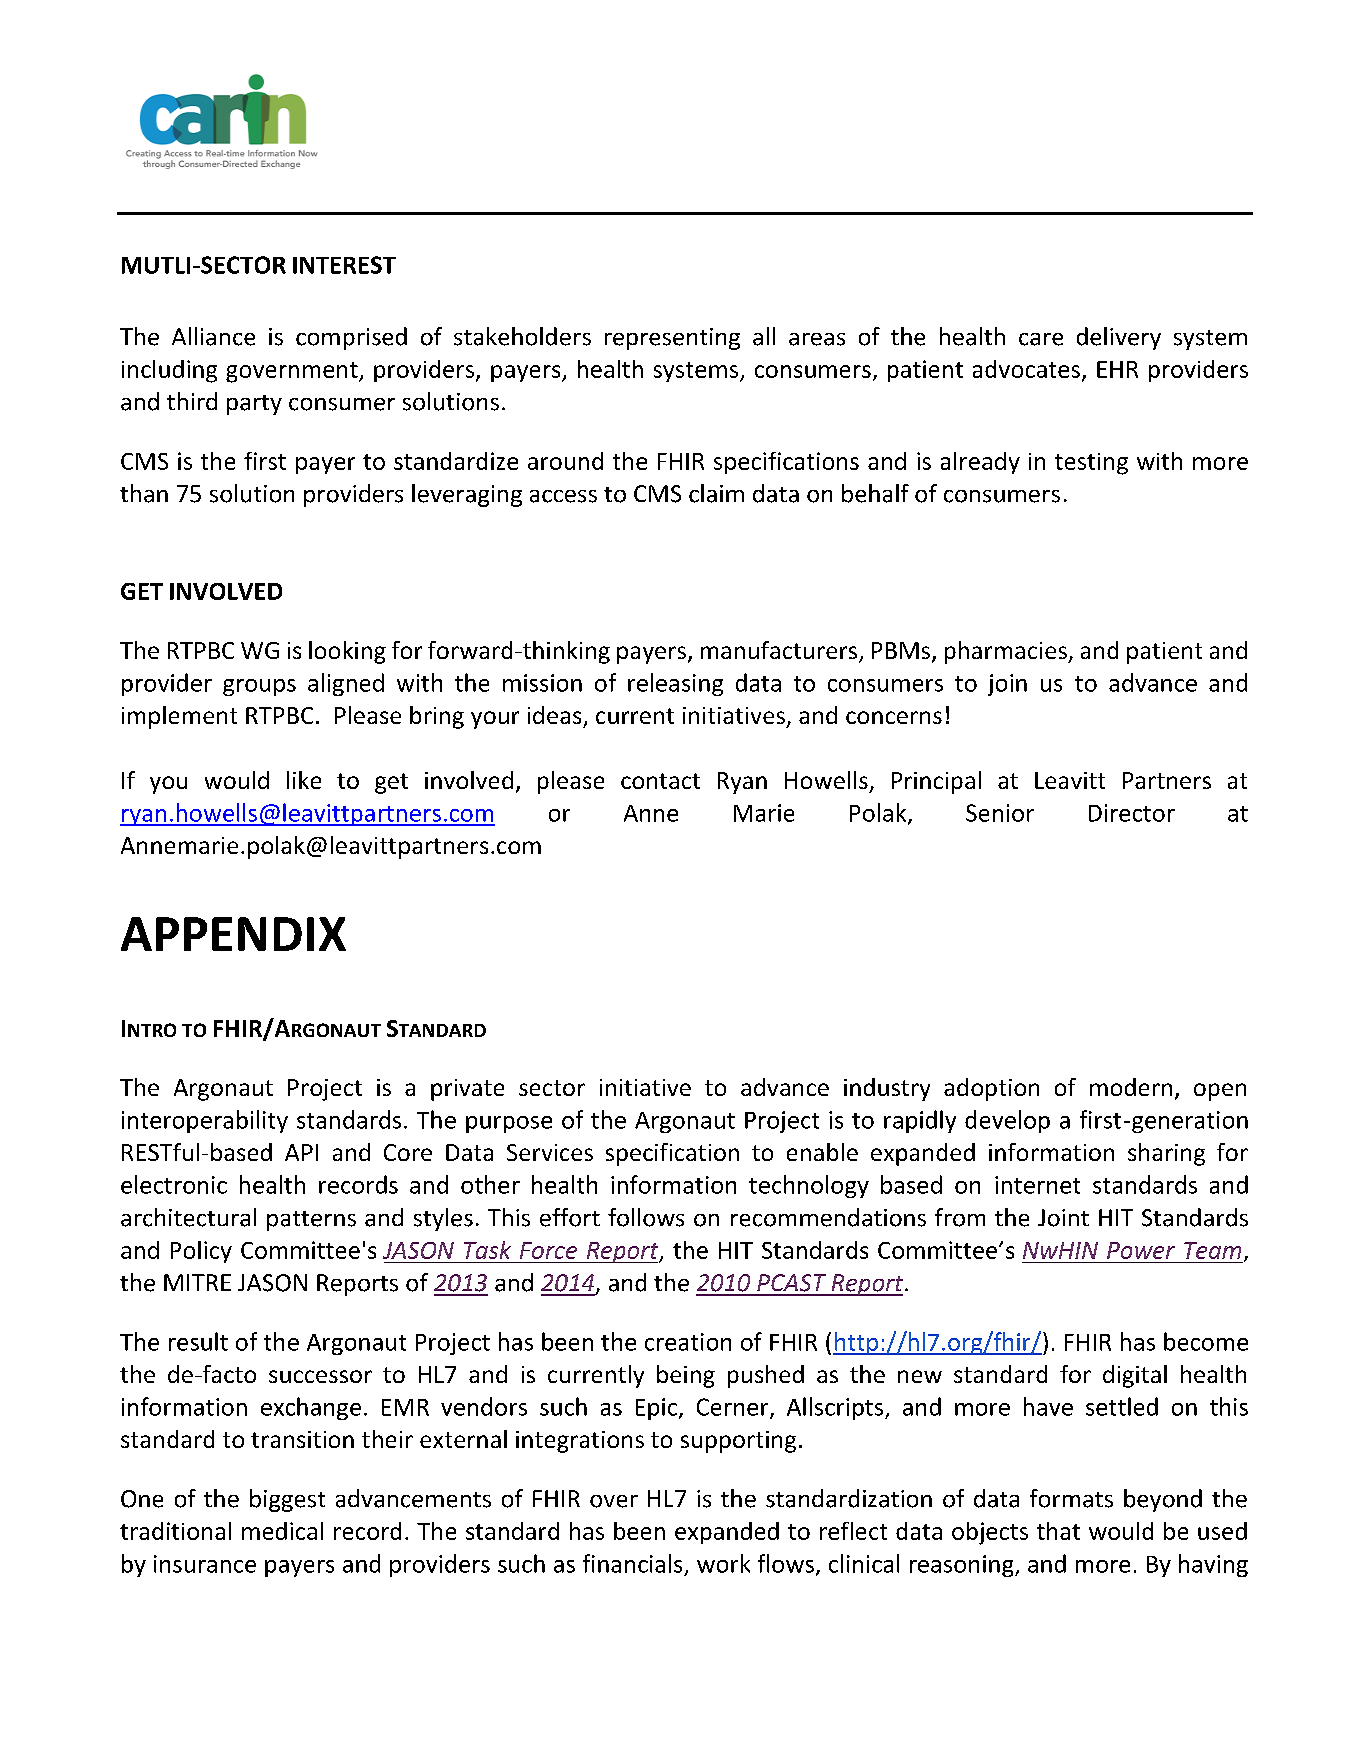 Image resolution: width=1359 pixels, height=1759 pixels. Describe the element at coordinates (1119, 338) in the screenshot. I see `delivery` at that location.
